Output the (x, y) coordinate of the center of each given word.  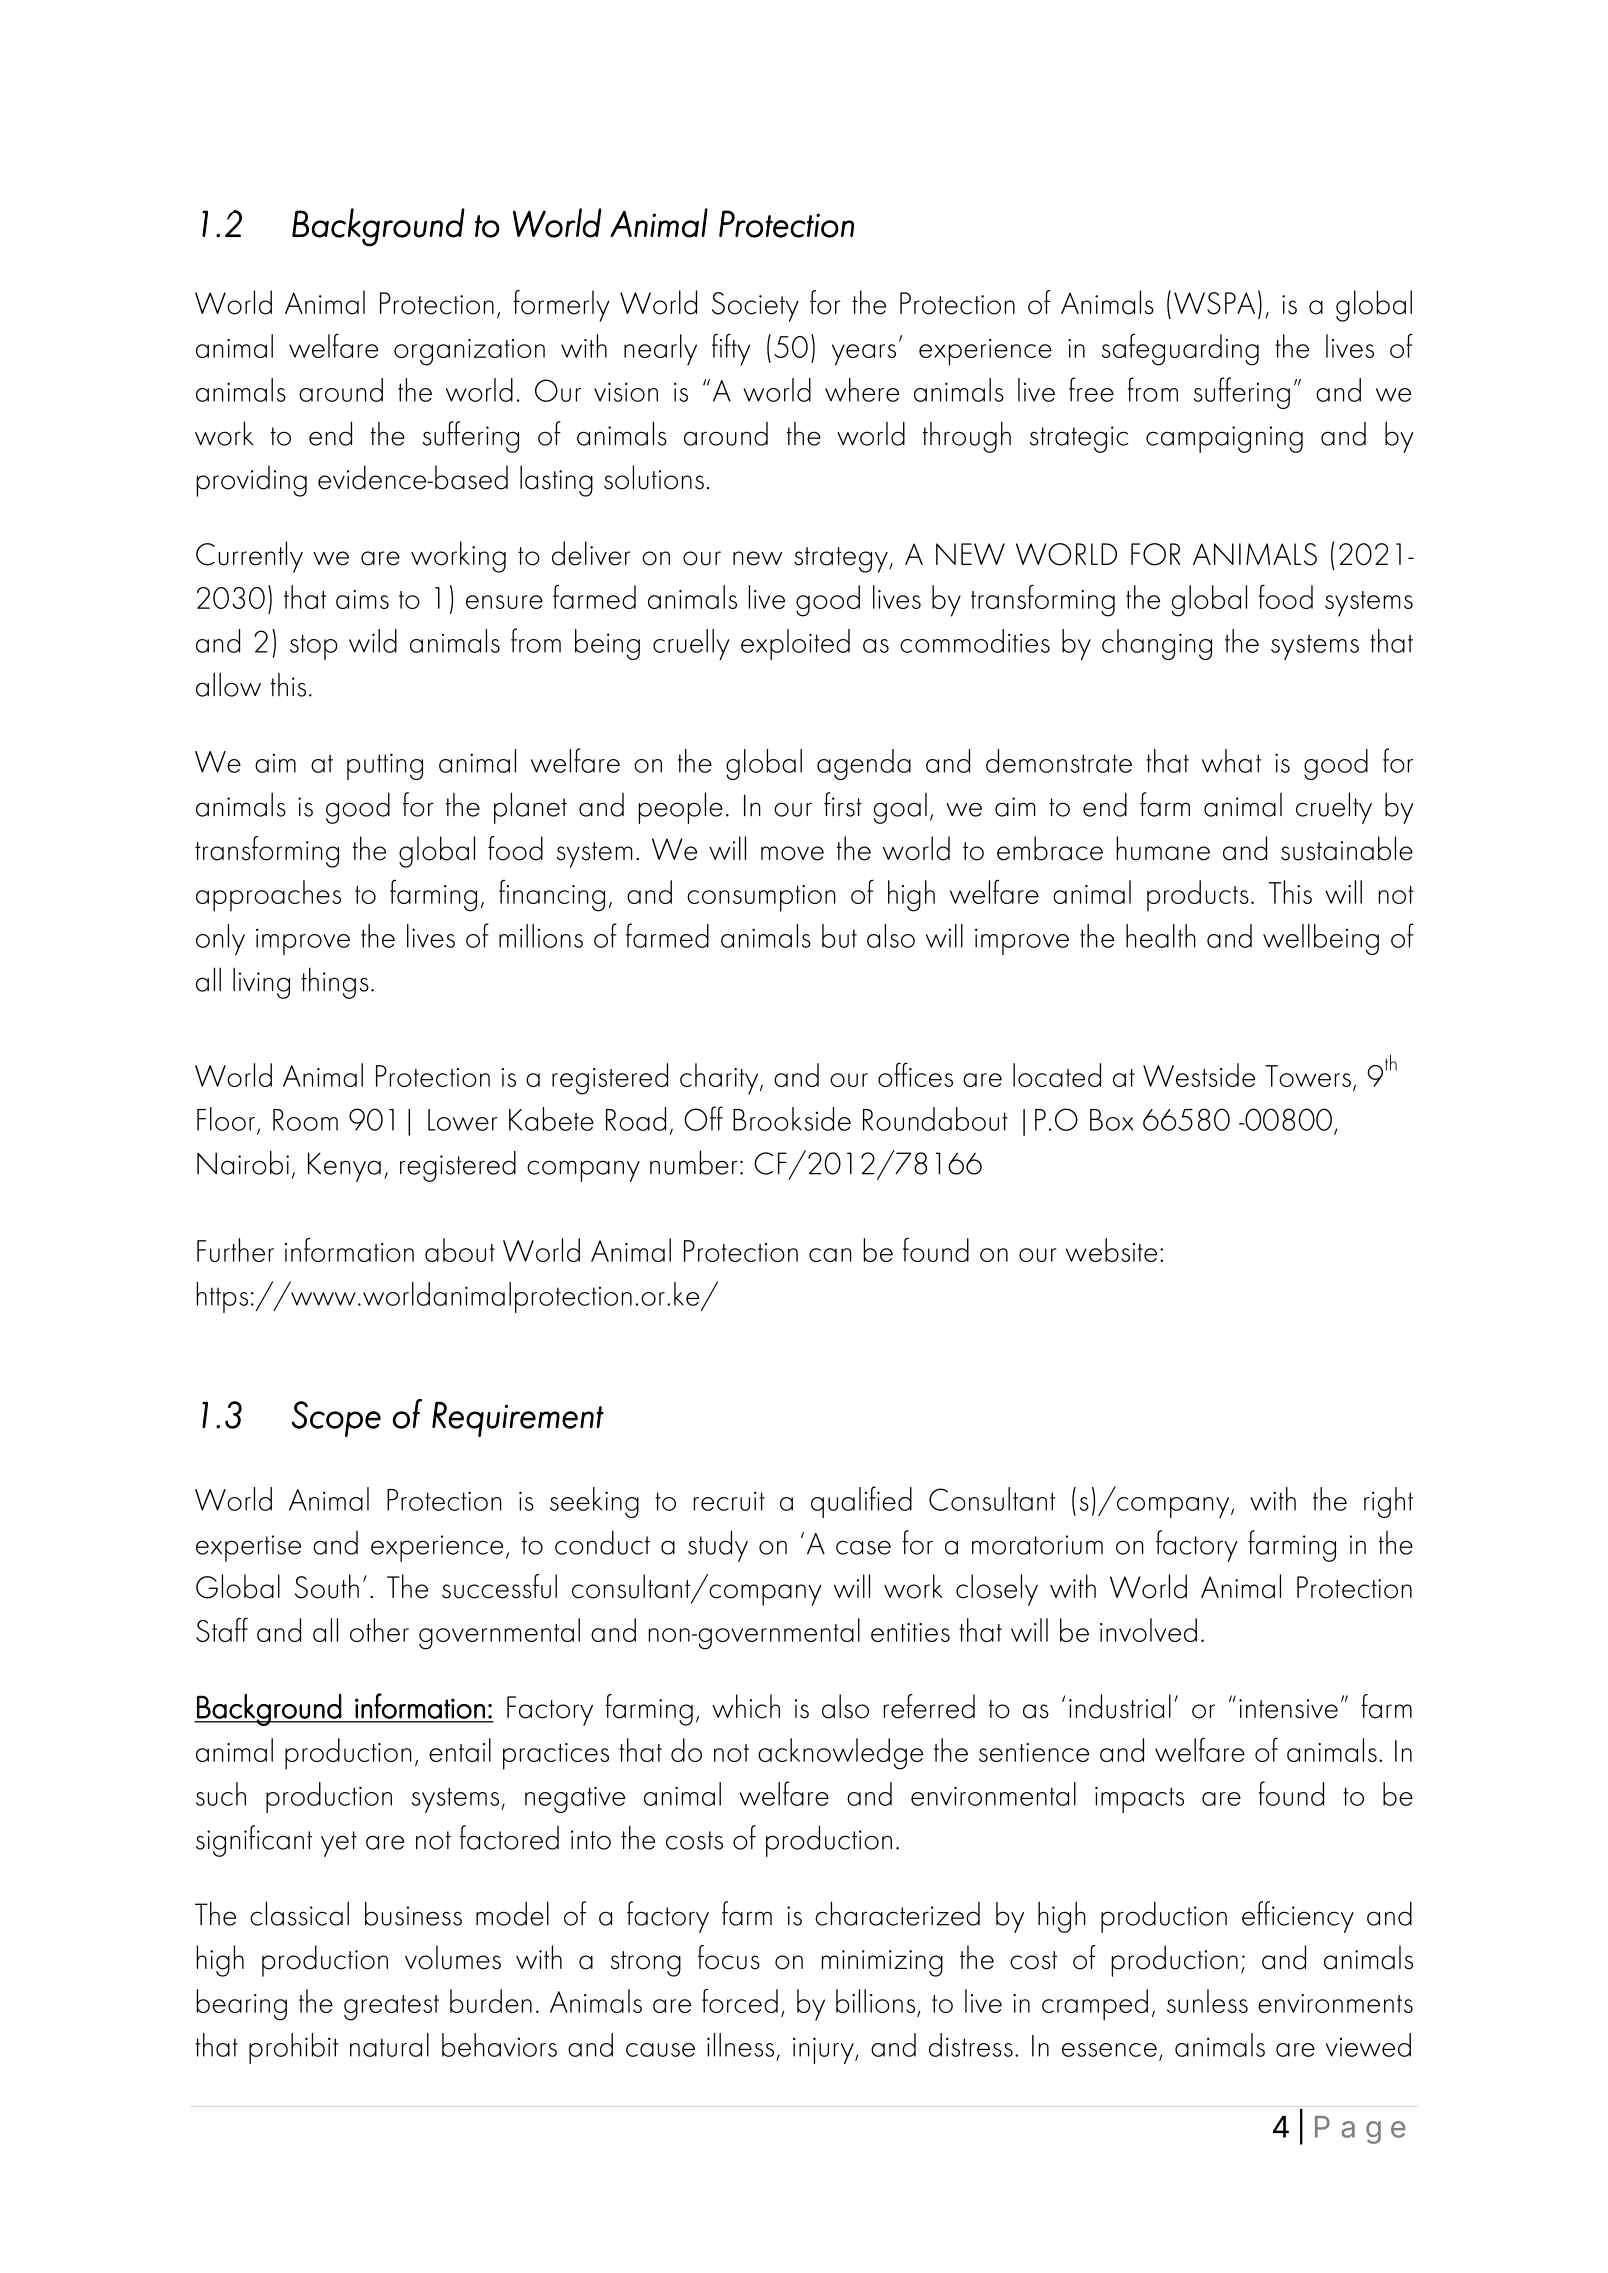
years (864, 355)
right (1388, 1502)
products (1198, 896)
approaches (268, 896)
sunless (1207, 2001)
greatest (391, 2008)
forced (740, 2001)
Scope (336, 1419)
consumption (761, 898)
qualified (861, 1502)
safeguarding (1180, 350)
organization (469, 352)
